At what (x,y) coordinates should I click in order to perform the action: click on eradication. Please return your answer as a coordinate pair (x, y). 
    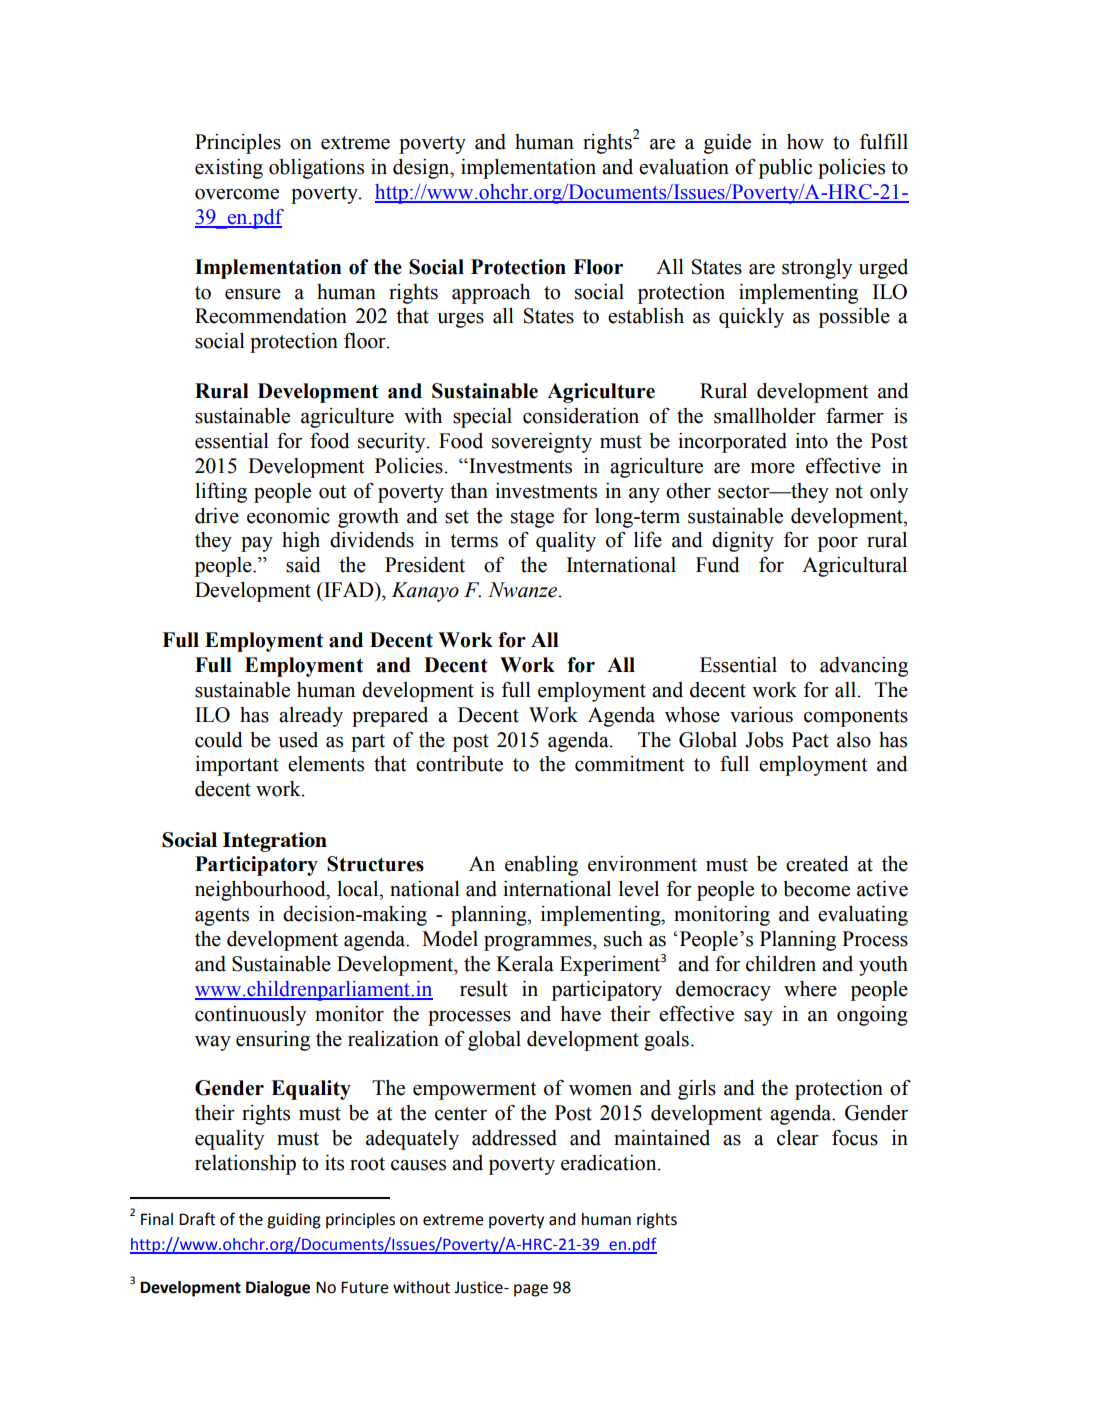
    Looking at the image, I should click on (610, 1163).
